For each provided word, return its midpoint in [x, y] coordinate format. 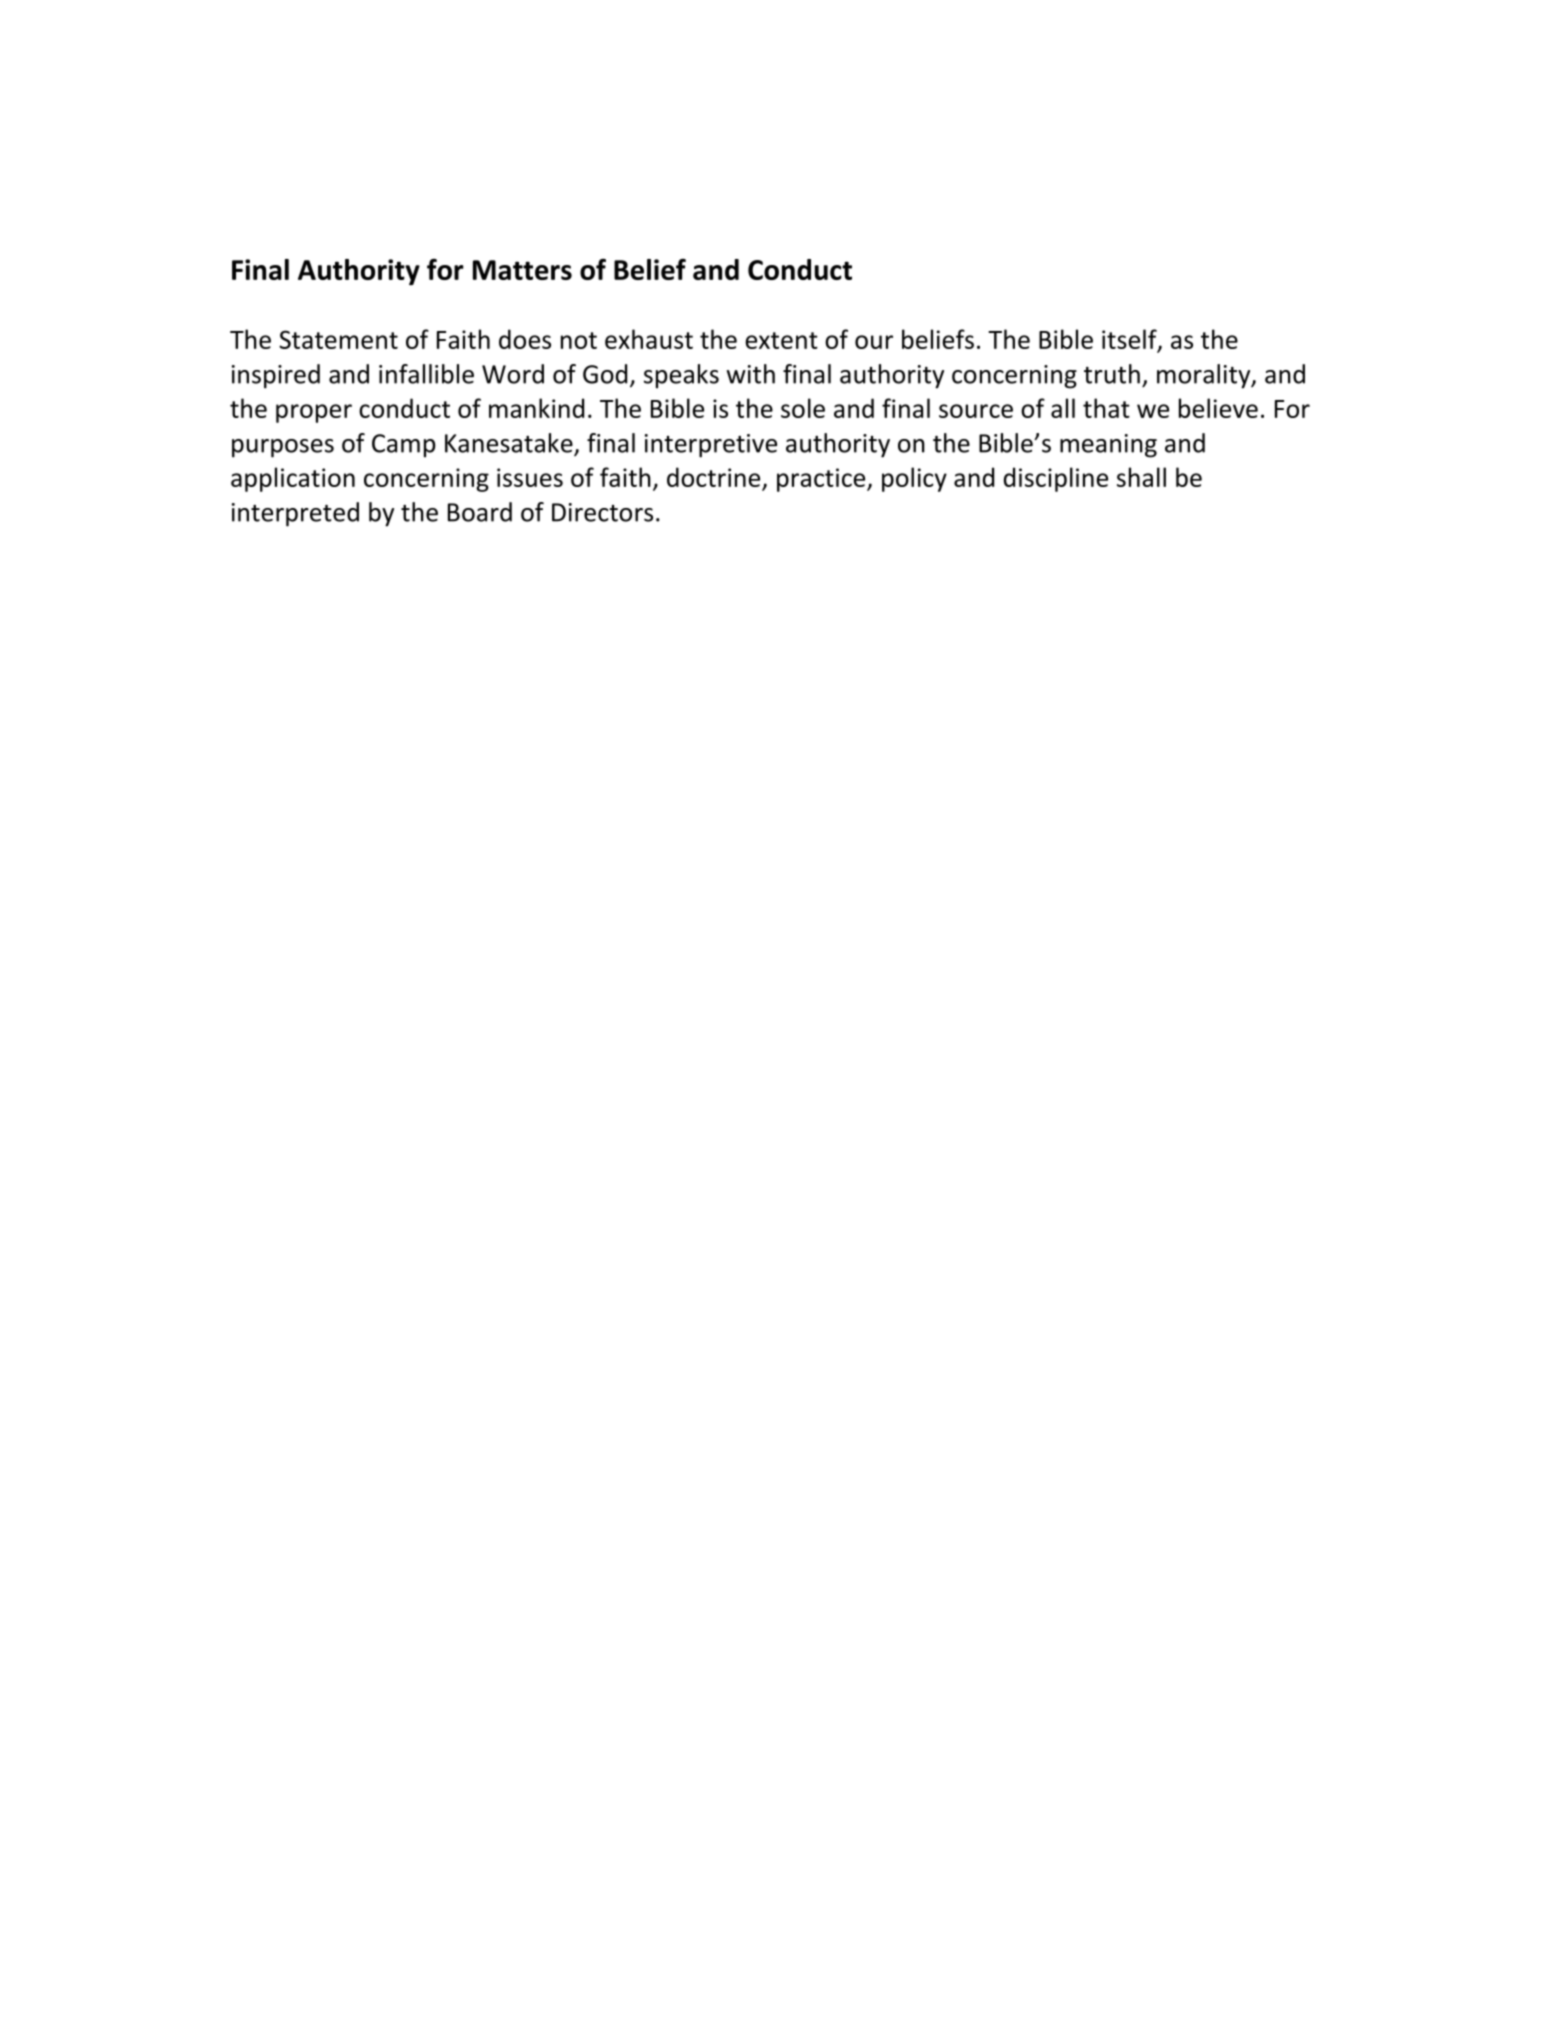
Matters [522, 270]
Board [480, 512]
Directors [602, 512]
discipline [1056, 479]
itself [1130, 340]
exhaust [649, 339]
